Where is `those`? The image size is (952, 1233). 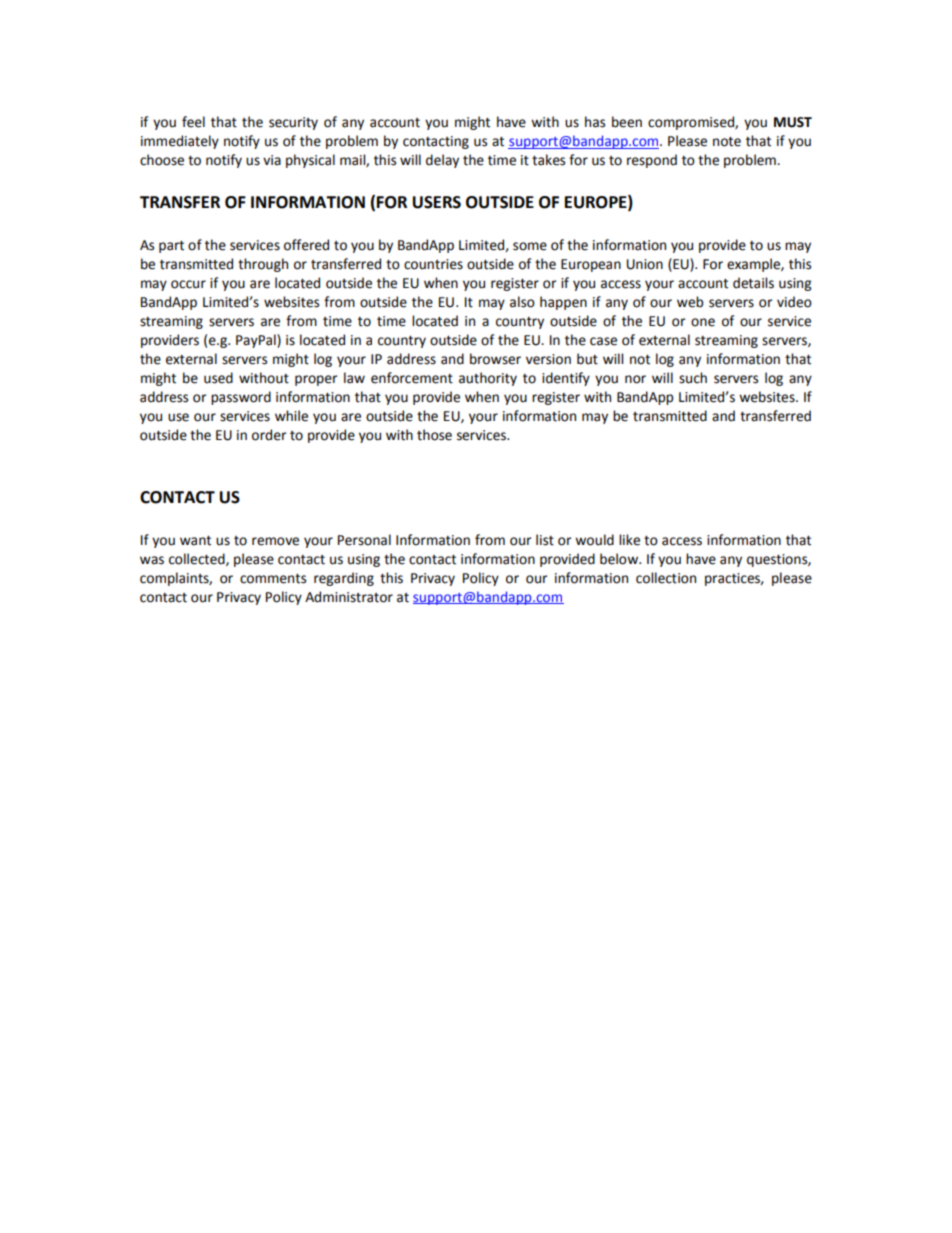
those is located at coordinates (434, 435).
